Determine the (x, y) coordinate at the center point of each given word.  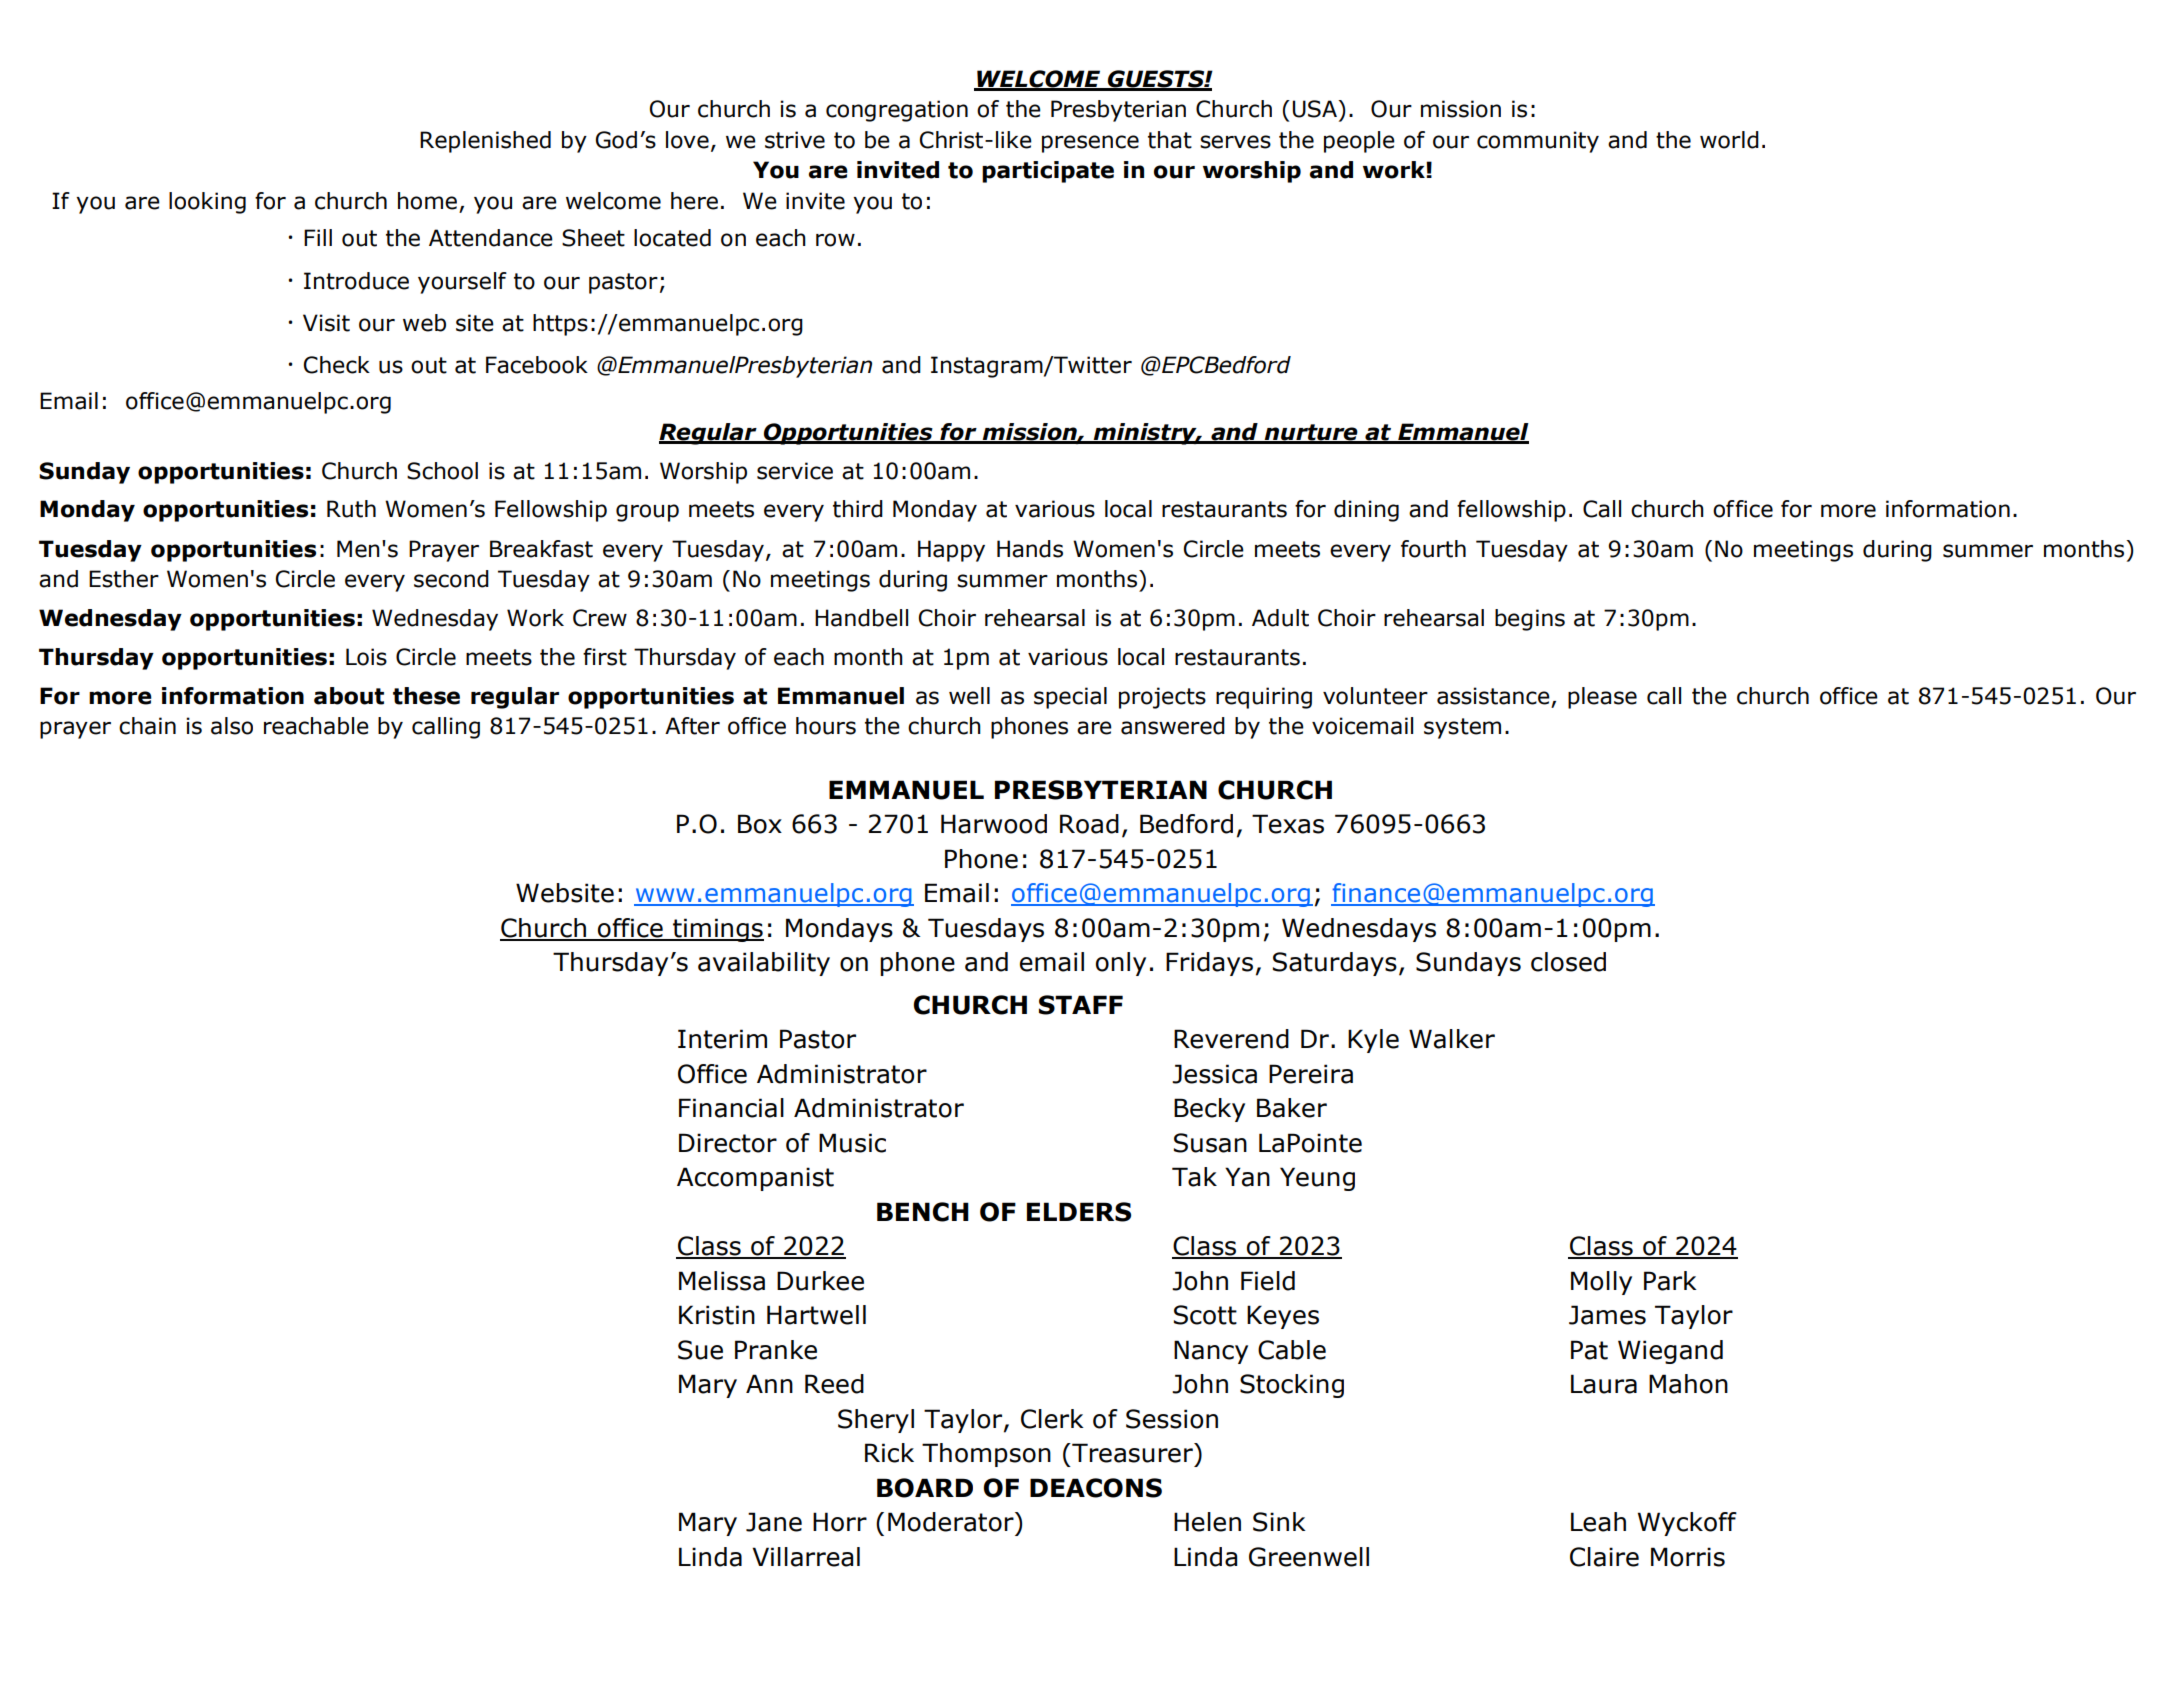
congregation (897, 111)
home (427, 201)
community (1538, 142)
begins (1530, 620)
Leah (1598, 1522)
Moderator (952, 1522)
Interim (722, 1039)
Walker (1452, 1039)
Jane (774, 1522)
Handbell (861, 618)
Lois (366, 657)
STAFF (1081, 1005)
